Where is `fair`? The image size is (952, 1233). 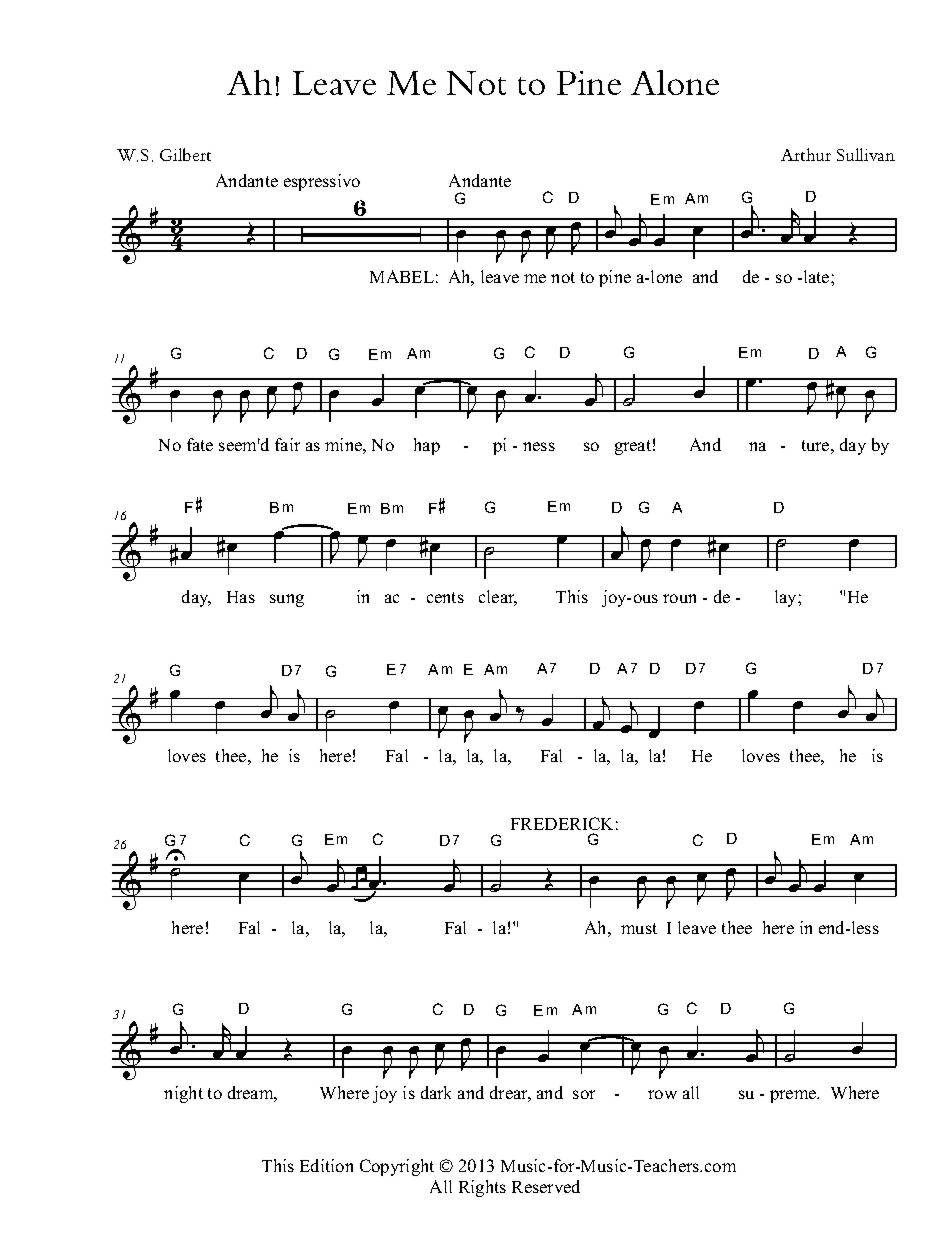 fair is located at coordinates (287, 444).
